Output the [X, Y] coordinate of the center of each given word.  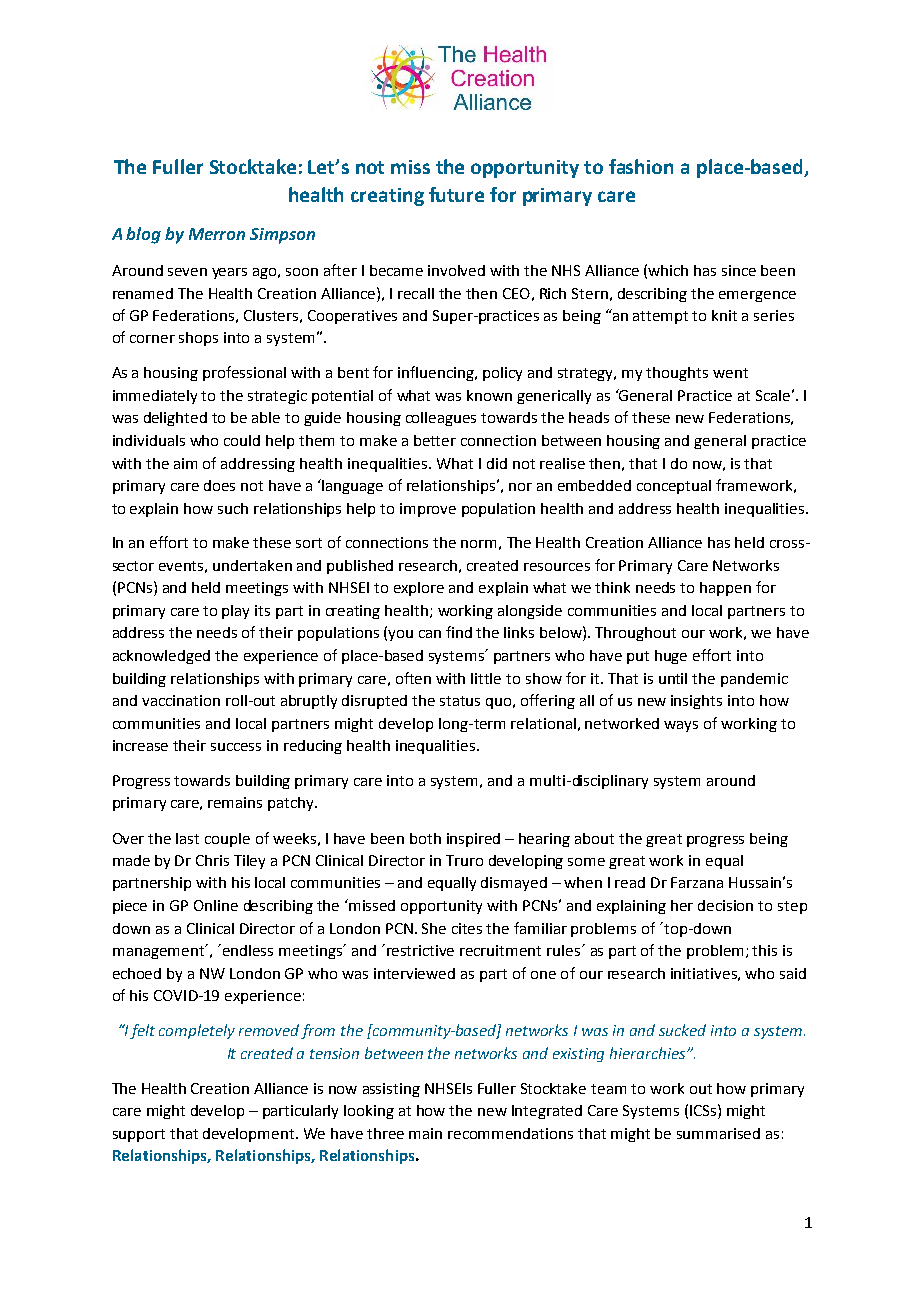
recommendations [510, 1133]
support [139, 1135]
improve [428, 510]
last [187, 838]
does [219, 485]
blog [143, 235]
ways [681, 726]
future [456, 194]
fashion [641, 166]
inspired [473, 840]
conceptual [674, 487]
